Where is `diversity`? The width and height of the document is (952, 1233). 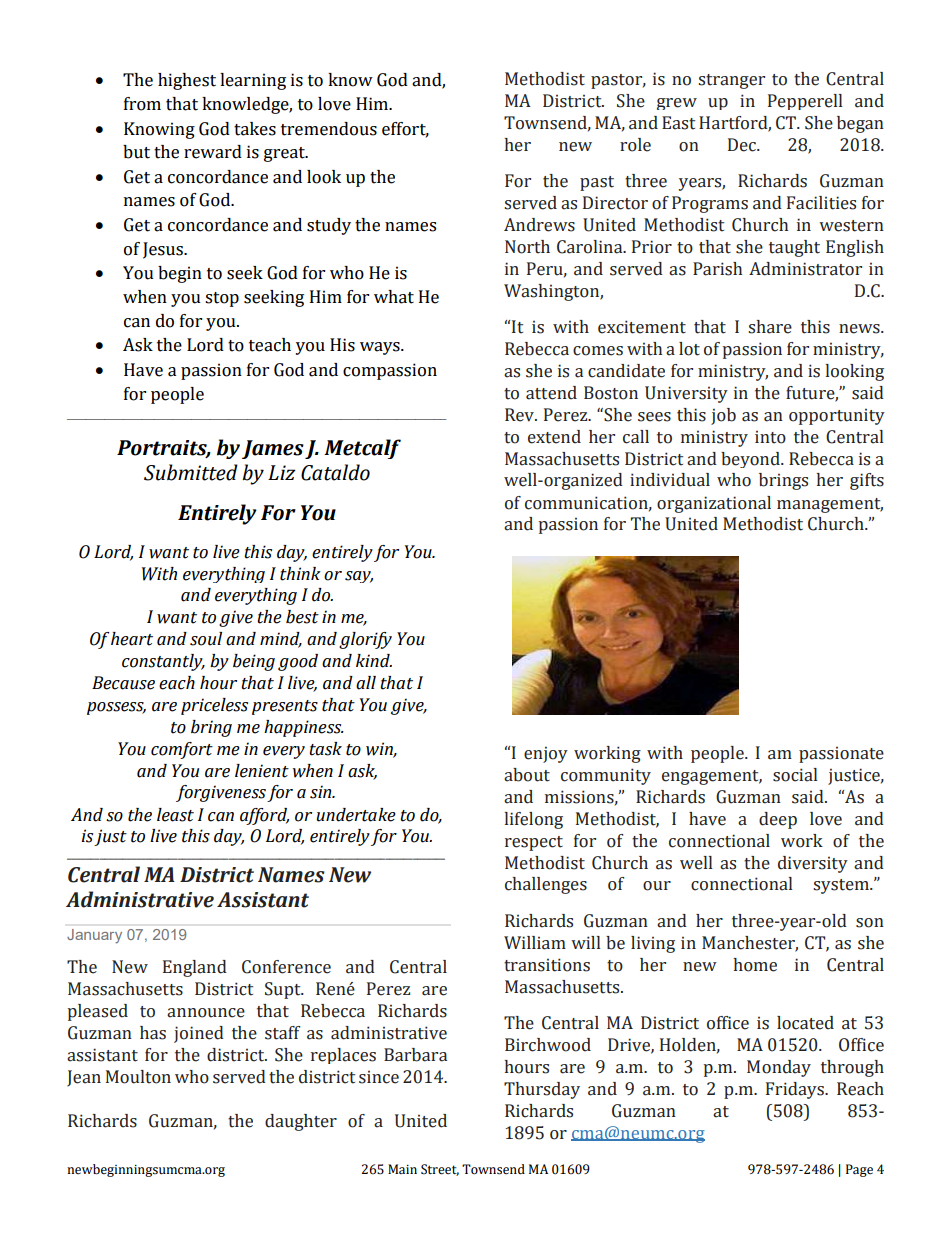
diversity is located at coordinates (813, 864).
